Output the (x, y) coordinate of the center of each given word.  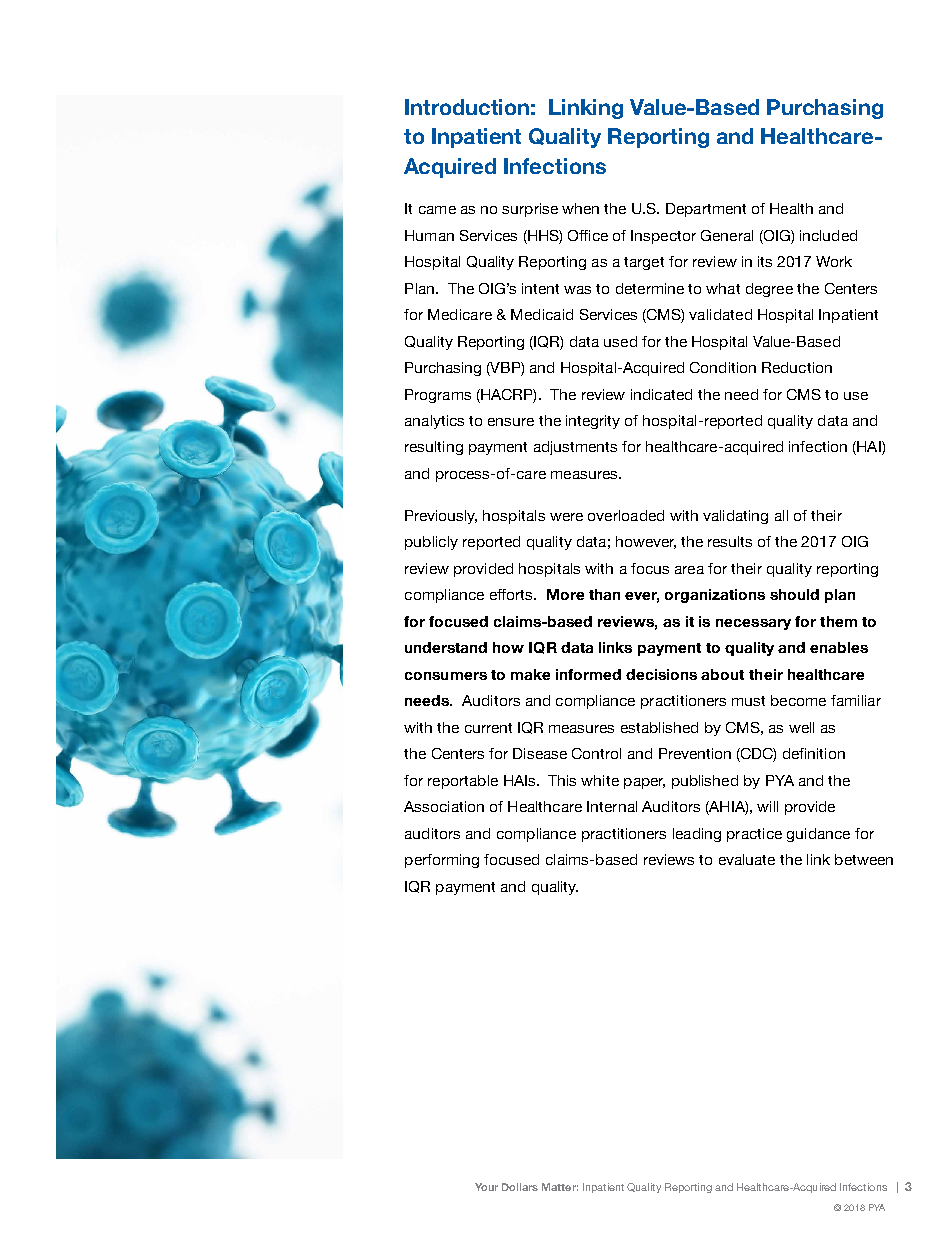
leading (697, 835)
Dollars (520, 1187)
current (488, 728)
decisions (661, 674)
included (828, 235)
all (781, 515)
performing (442, 861)
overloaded (626, 515)
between (864, 859)
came (437, 210)
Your (486, 1187)
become (798, 700)
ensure (511, 422)
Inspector (663, 237)
